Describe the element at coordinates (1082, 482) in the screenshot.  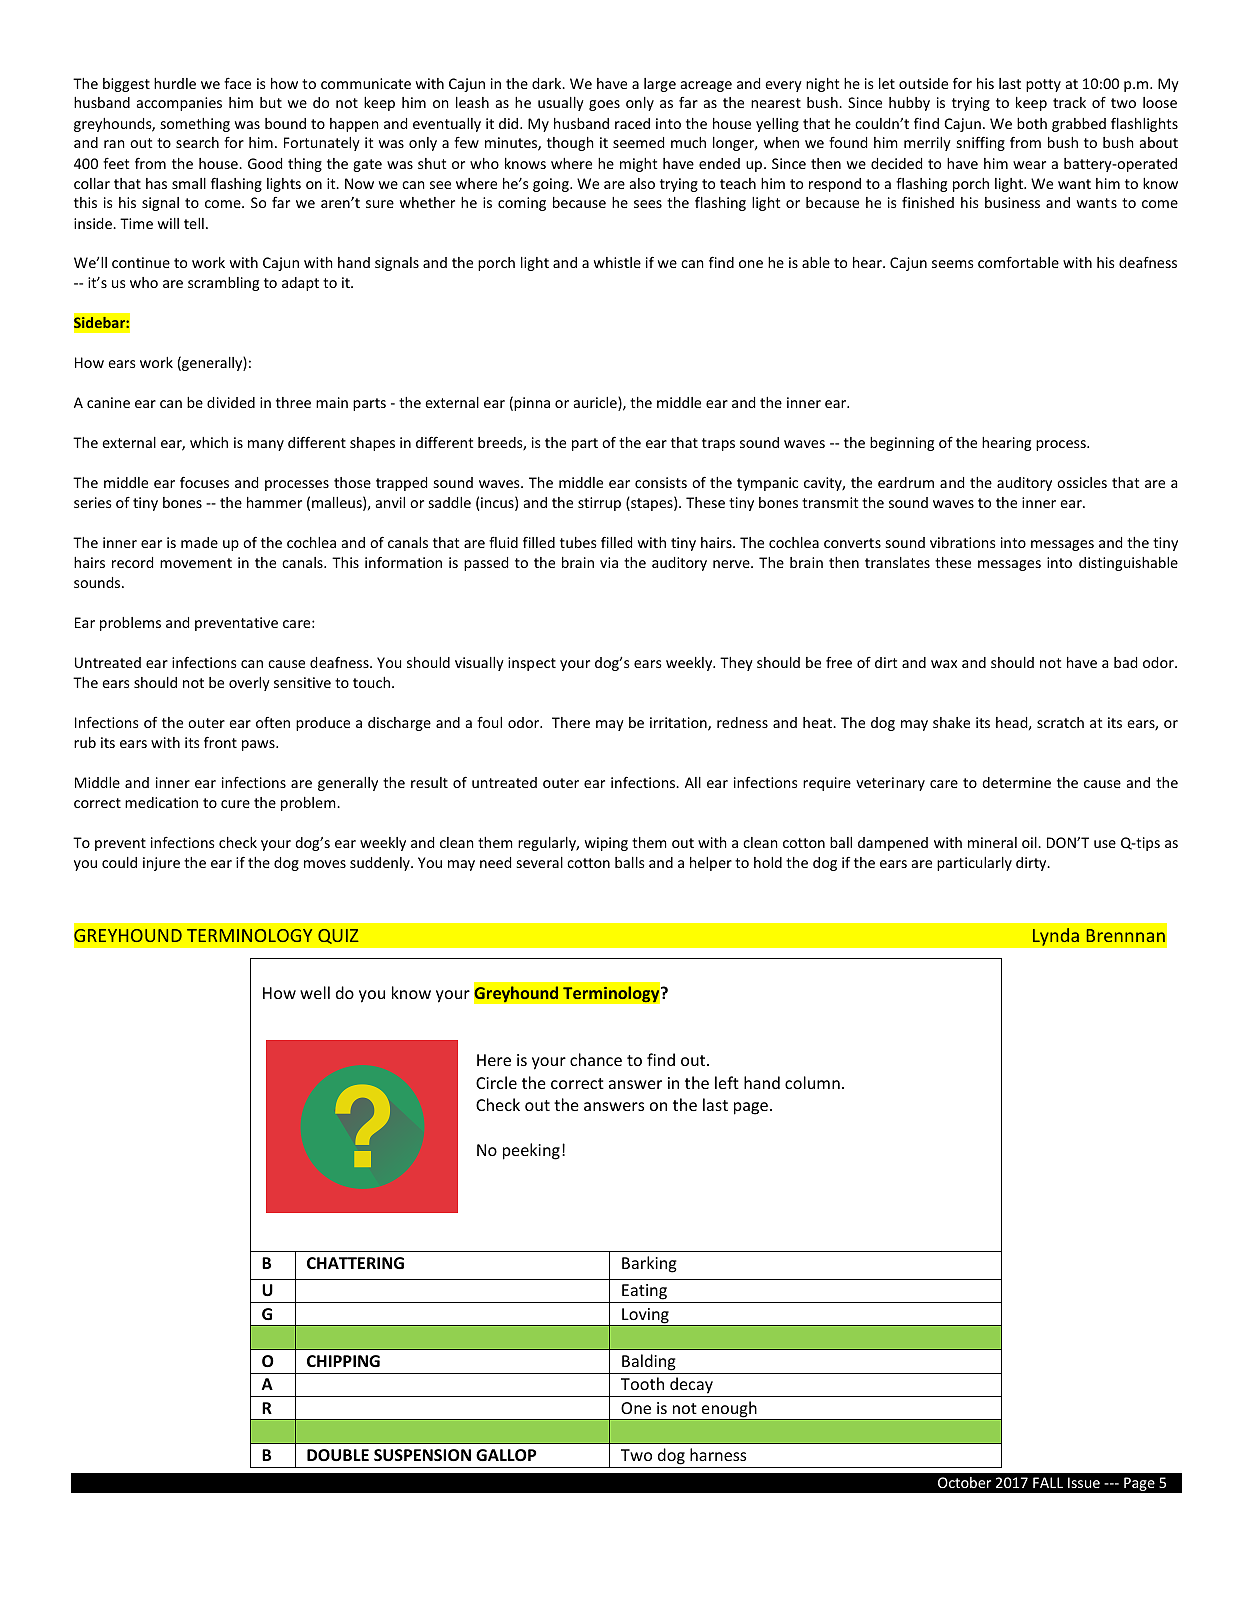
I see `ossicles` at that location.
